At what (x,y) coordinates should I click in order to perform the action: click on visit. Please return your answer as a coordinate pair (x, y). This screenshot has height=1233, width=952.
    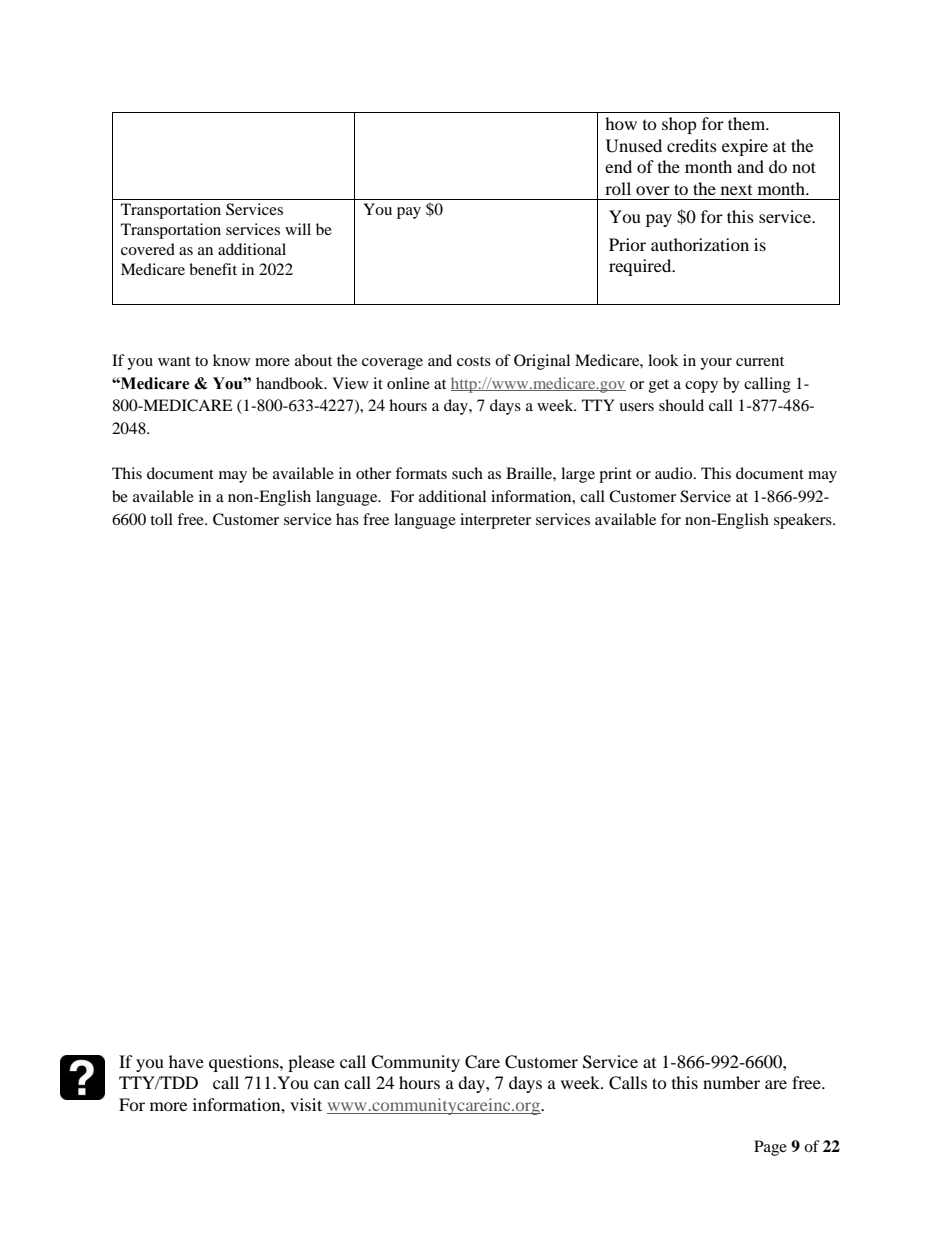
    Looking at the image, I should click on (306, 1104).
